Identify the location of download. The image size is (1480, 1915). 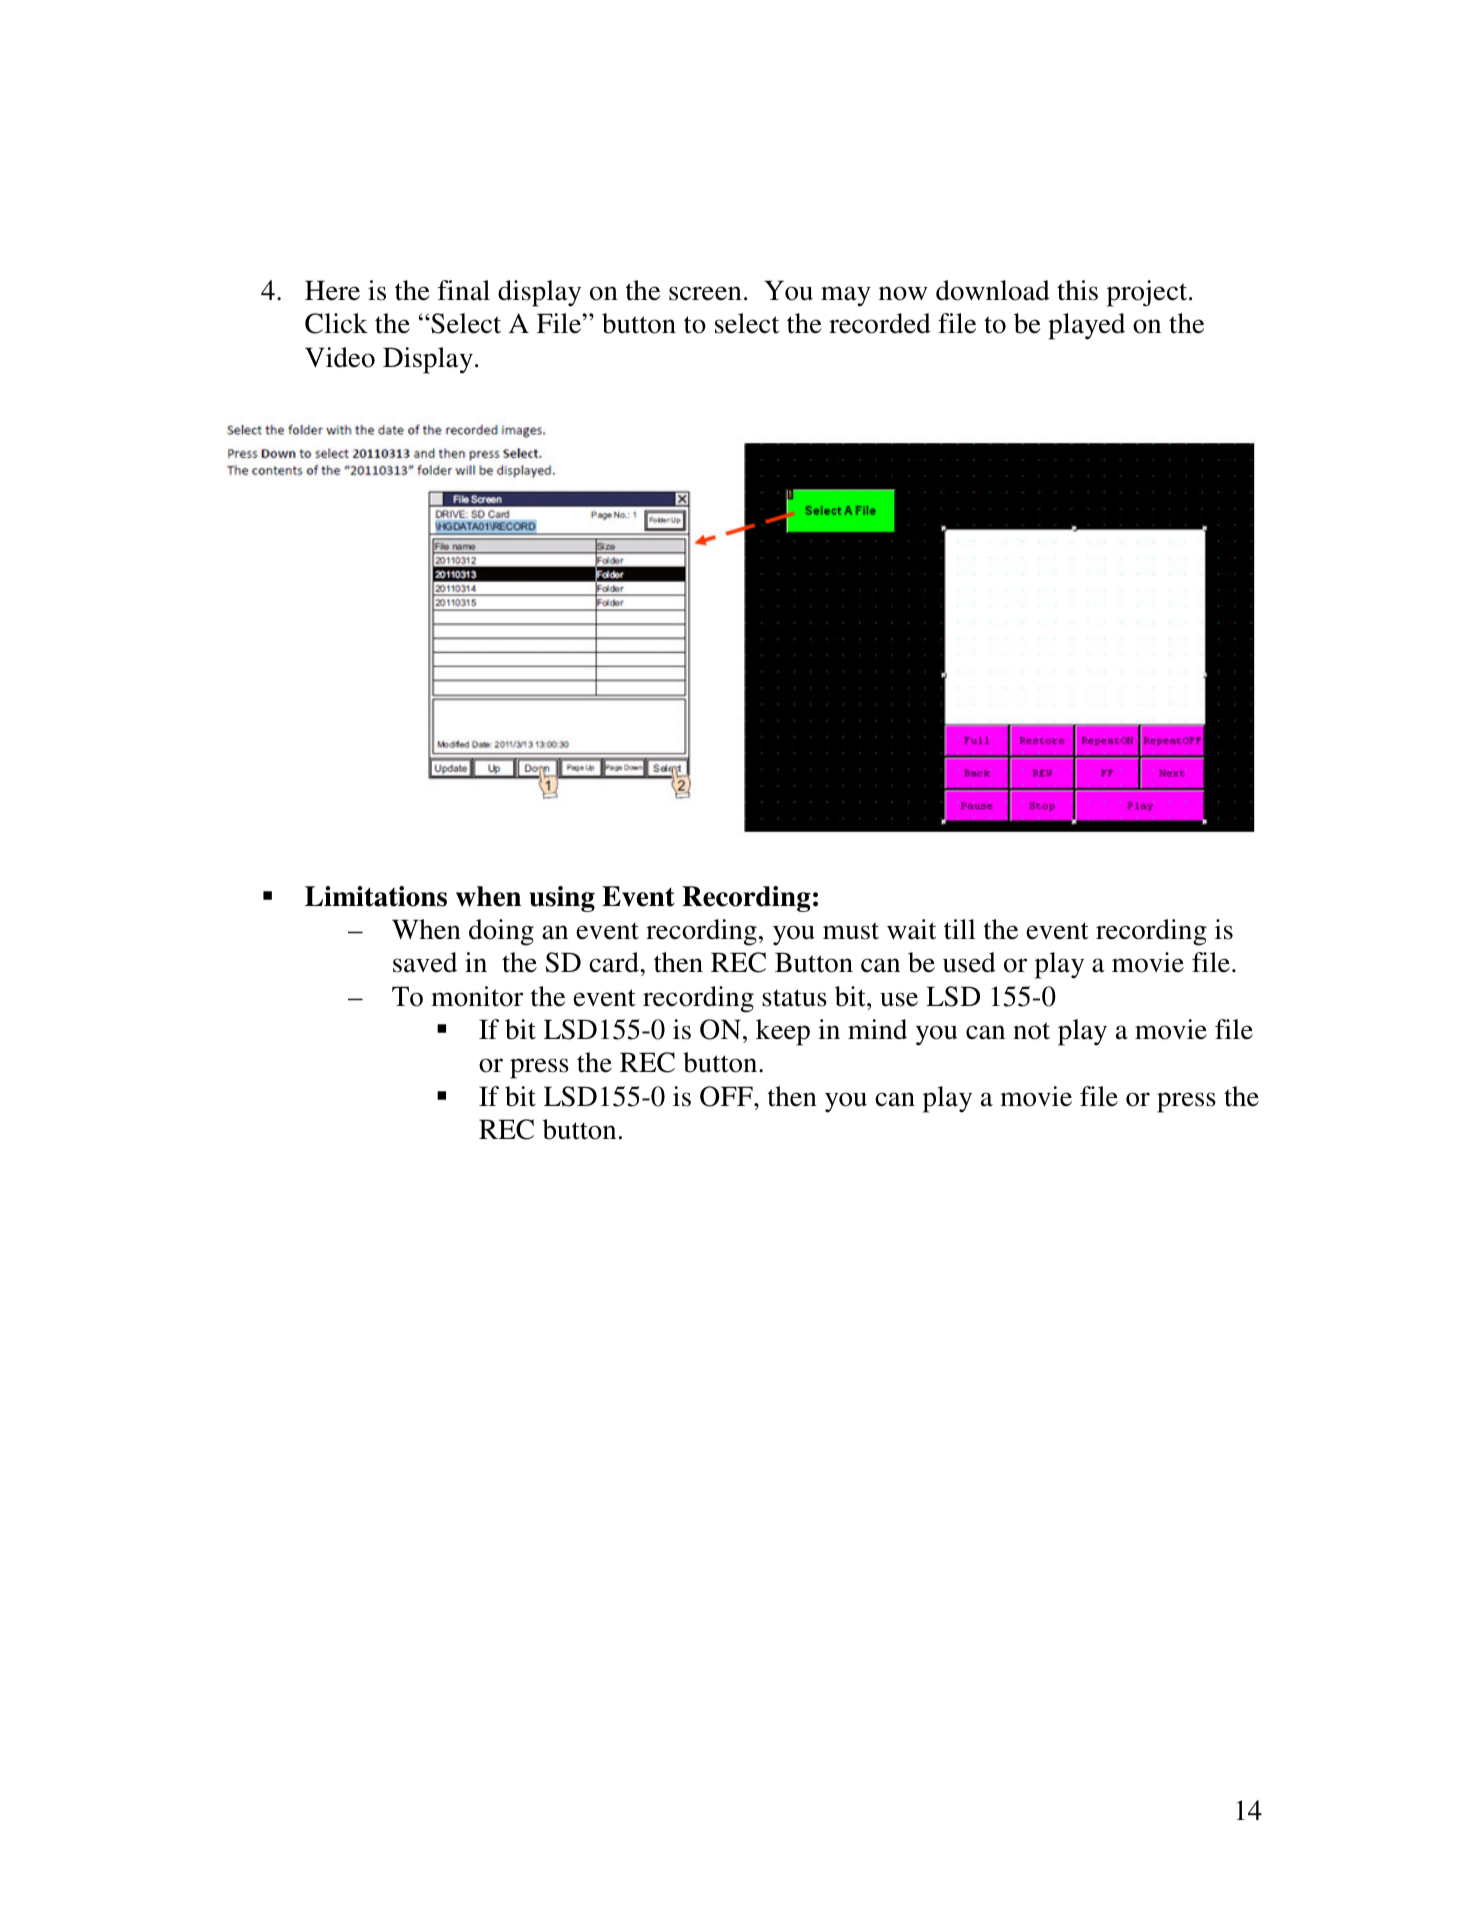
(993, 290).
